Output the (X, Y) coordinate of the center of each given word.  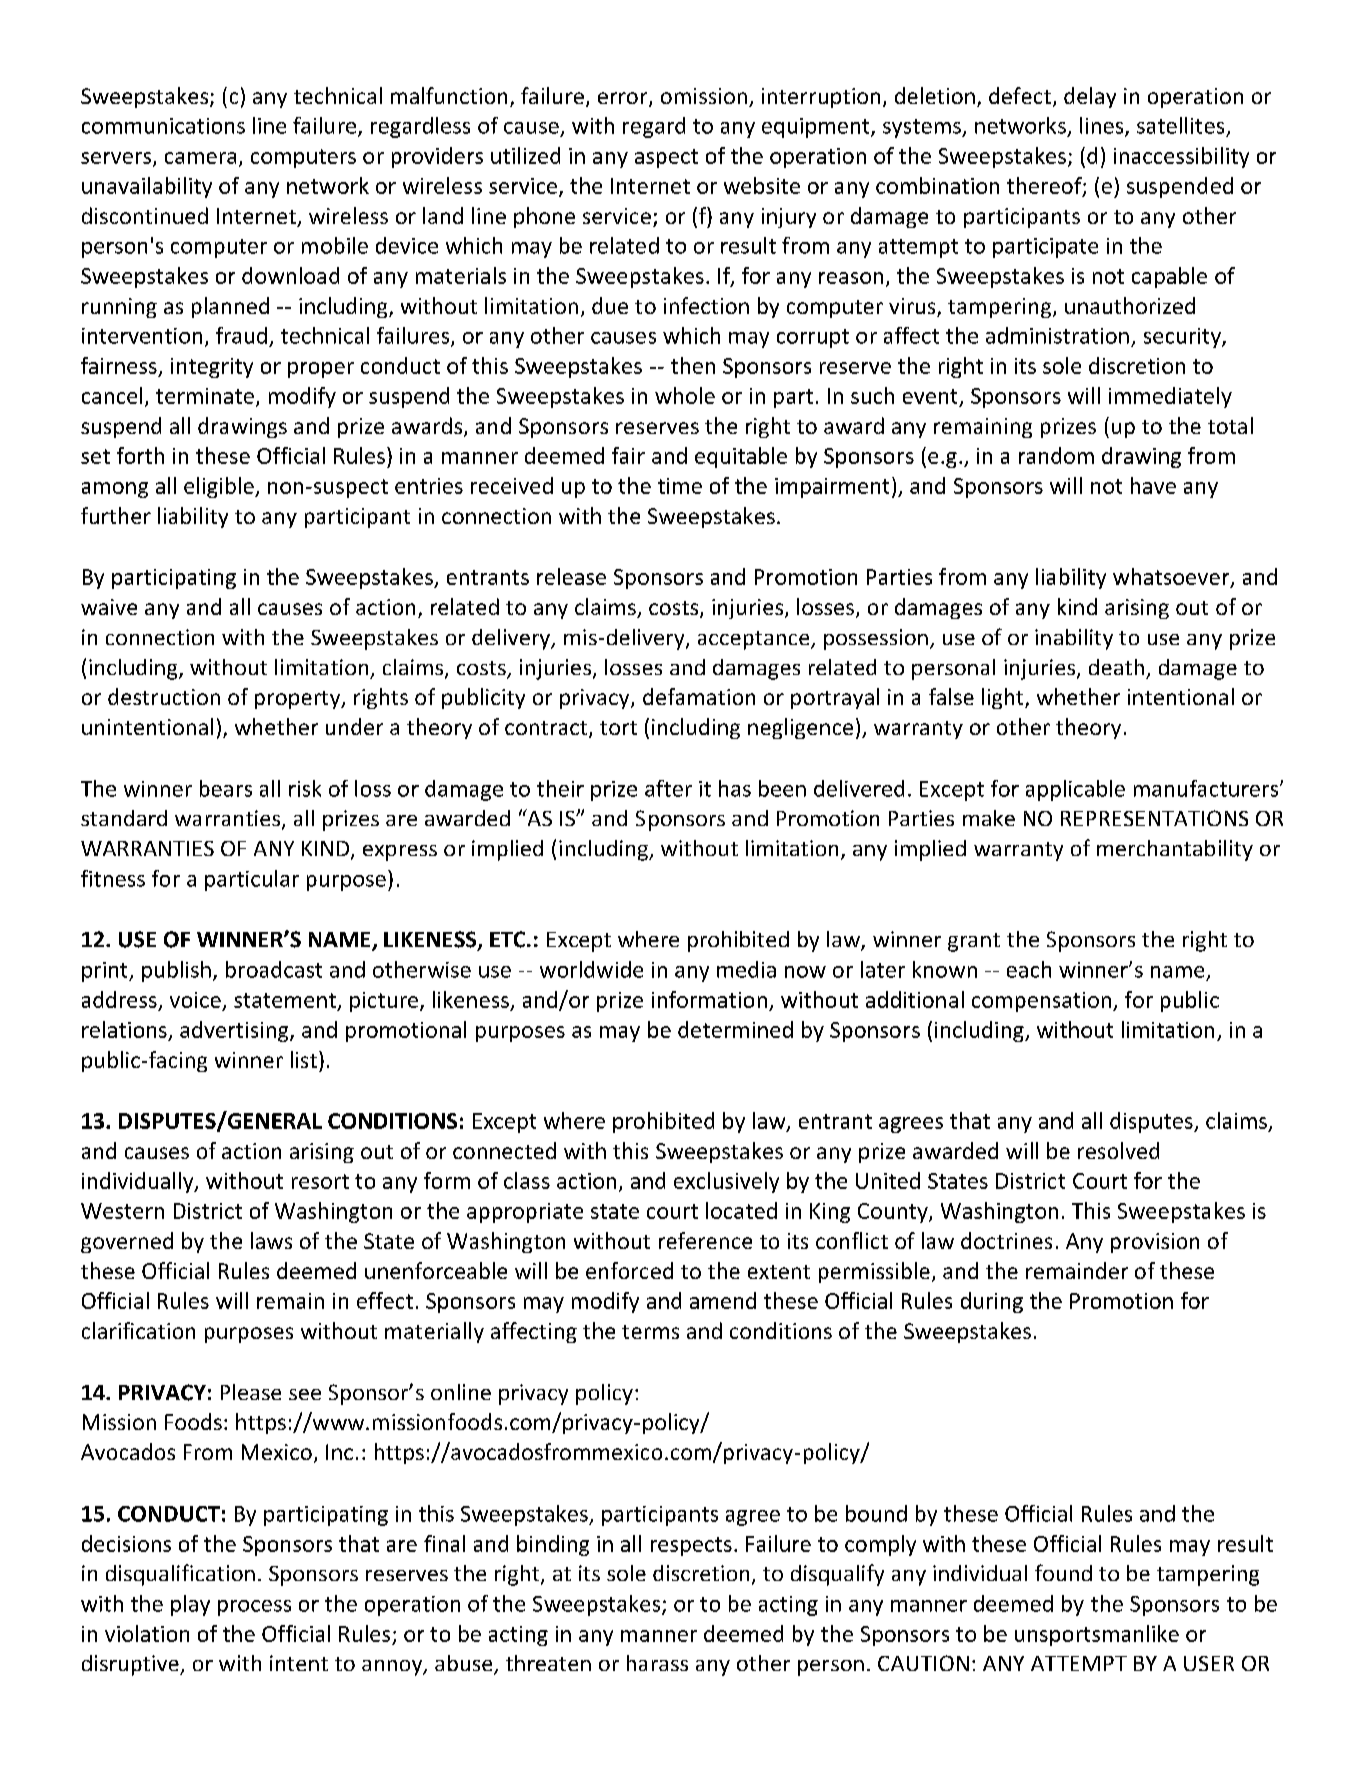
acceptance (755, 640)
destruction (164, 696)
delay (1090, 97)
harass (657, 1663)
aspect (666, 158)
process (254, 1608)
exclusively (726, 1182)
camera (200, 158)
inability (1074, 639)
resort (320, 1181)
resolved (1118, 1150)
